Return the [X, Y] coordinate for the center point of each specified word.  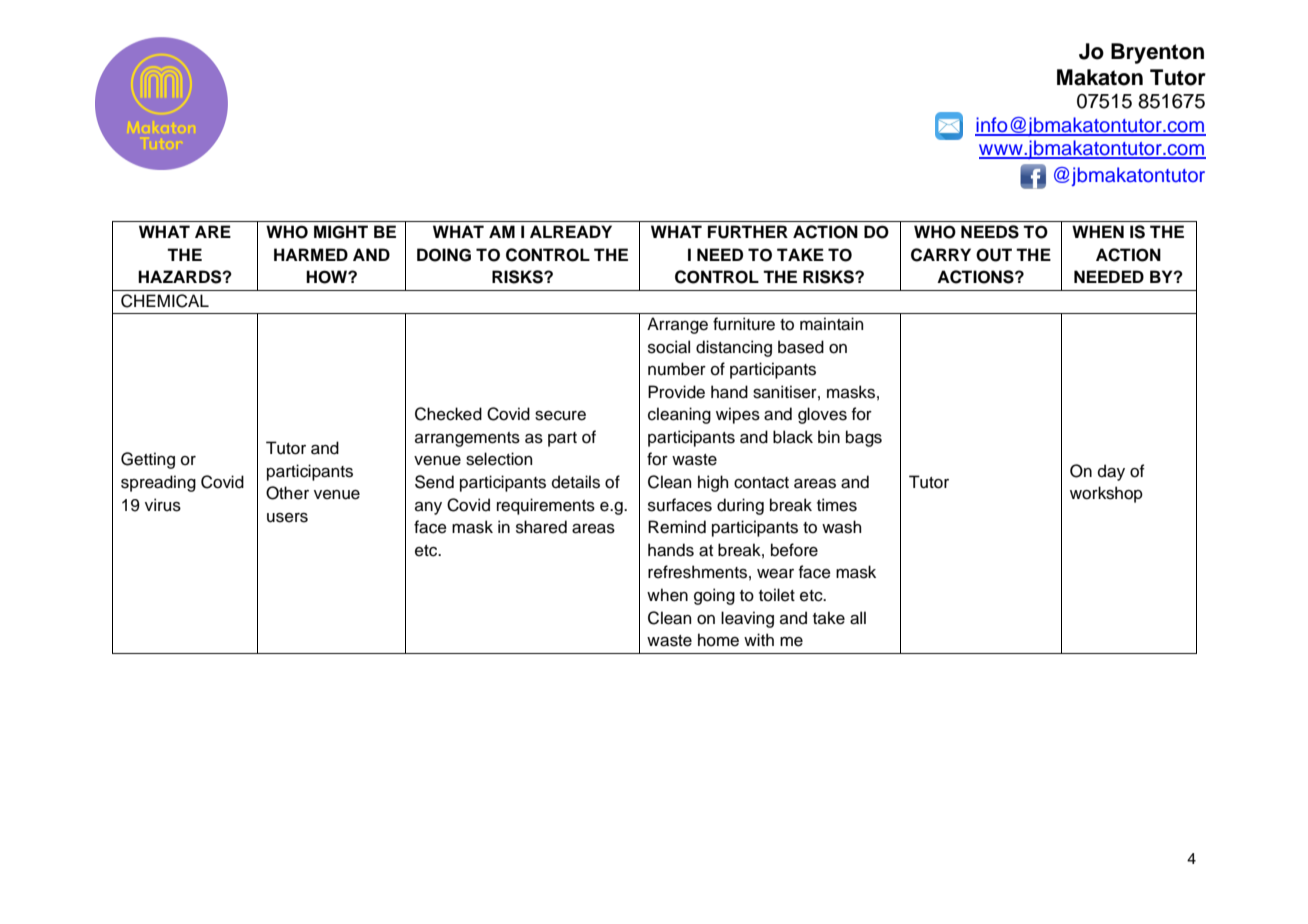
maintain [831, 324]
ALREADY [571, 231]
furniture [744, 324]
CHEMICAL [165, 301]
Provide [676, 392]
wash [841, 527]
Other [287, 493]
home [718, 640]
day [1111, 472]
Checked [448, 414]
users [287, 518]
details [576, 482]
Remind [677, 527]
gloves [822, 415]
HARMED [311, 254]
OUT [994, 255]
